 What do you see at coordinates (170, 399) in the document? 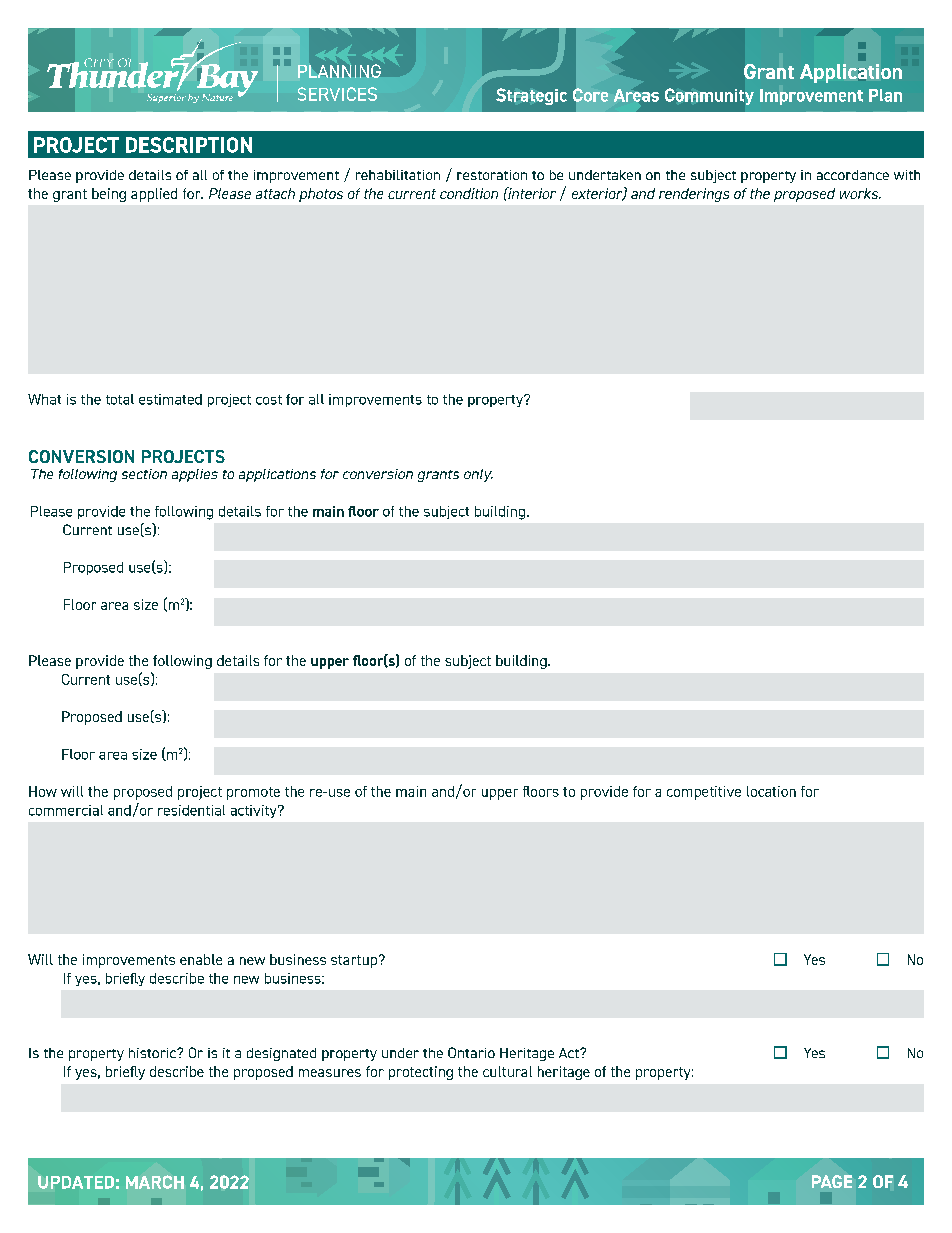
I see `estimated` at bounding box center [170, 399].
